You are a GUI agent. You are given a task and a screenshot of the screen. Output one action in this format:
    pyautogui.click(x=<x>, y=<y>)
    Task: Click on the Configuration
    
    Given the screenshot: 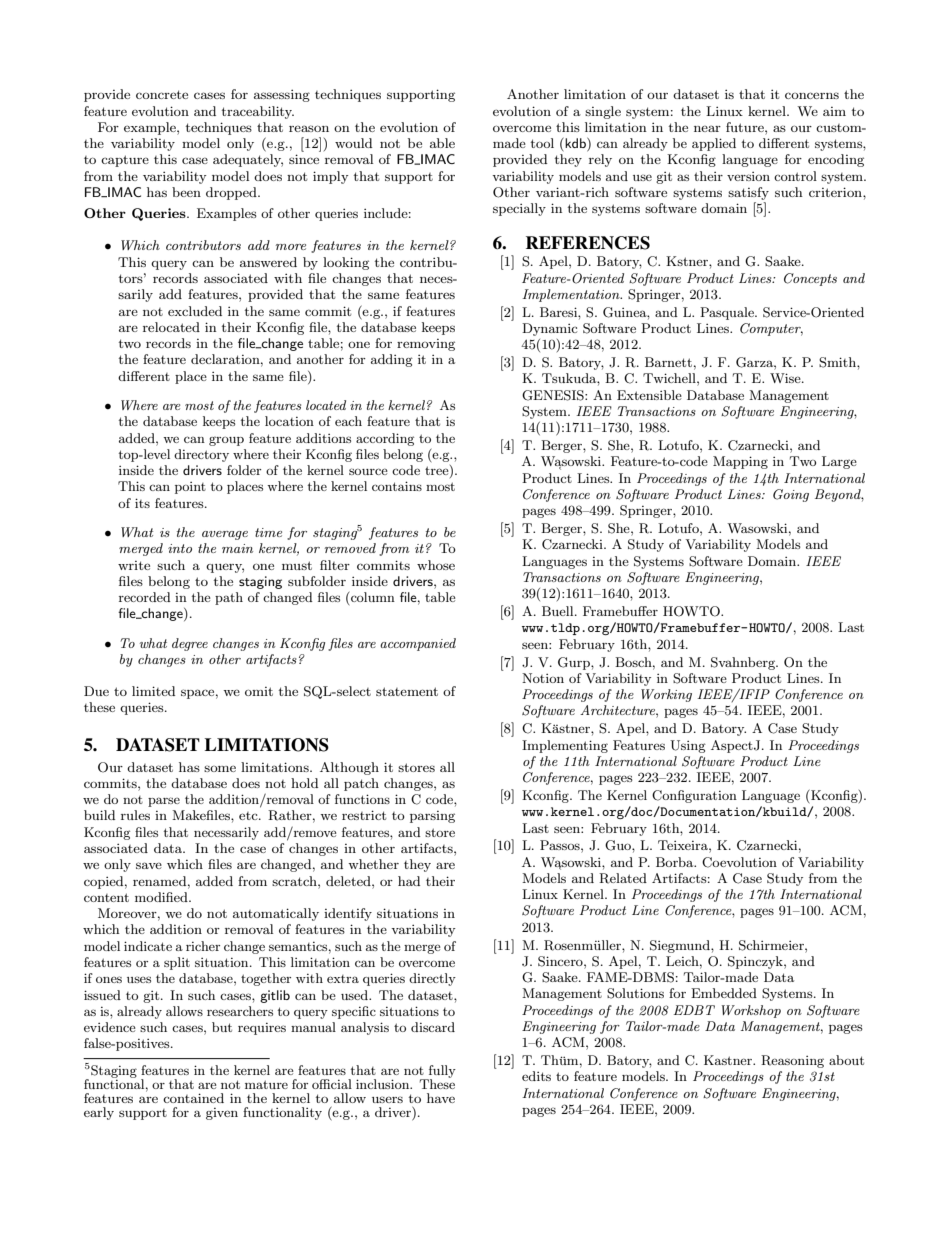 What is the action you would take?
    pyautogui.click(x=694, y=796)
